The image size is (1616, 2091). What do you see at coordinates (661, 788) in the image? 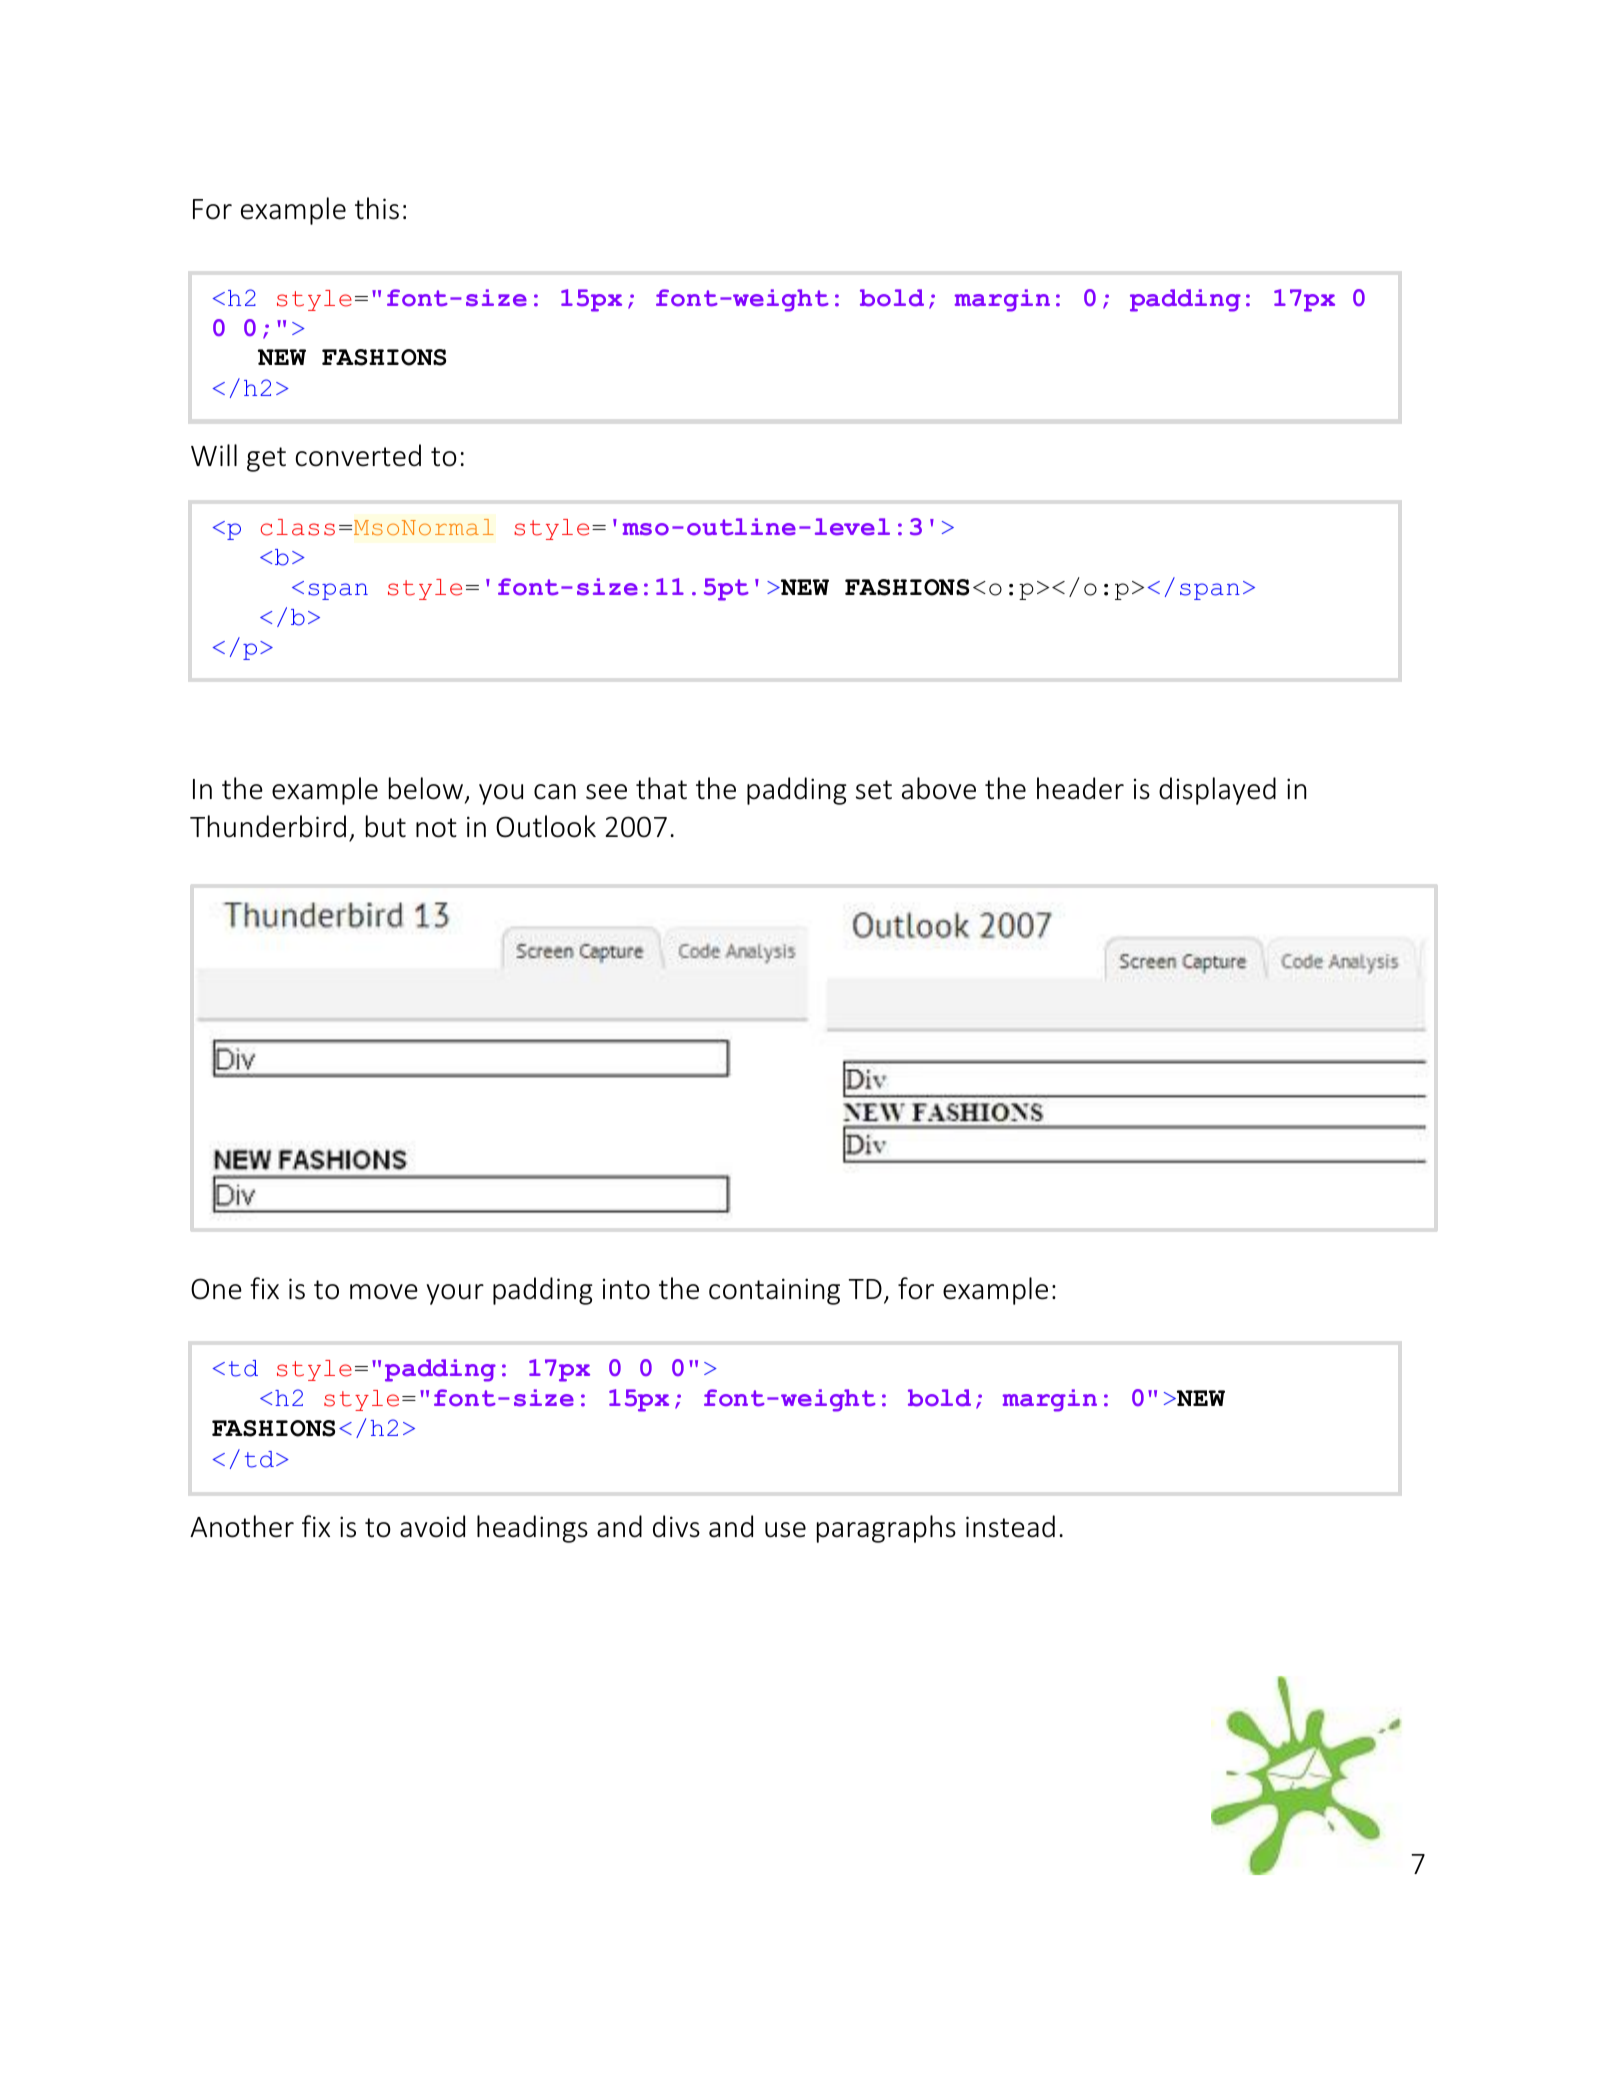
I see `that` at bounding box center [661, 788].
